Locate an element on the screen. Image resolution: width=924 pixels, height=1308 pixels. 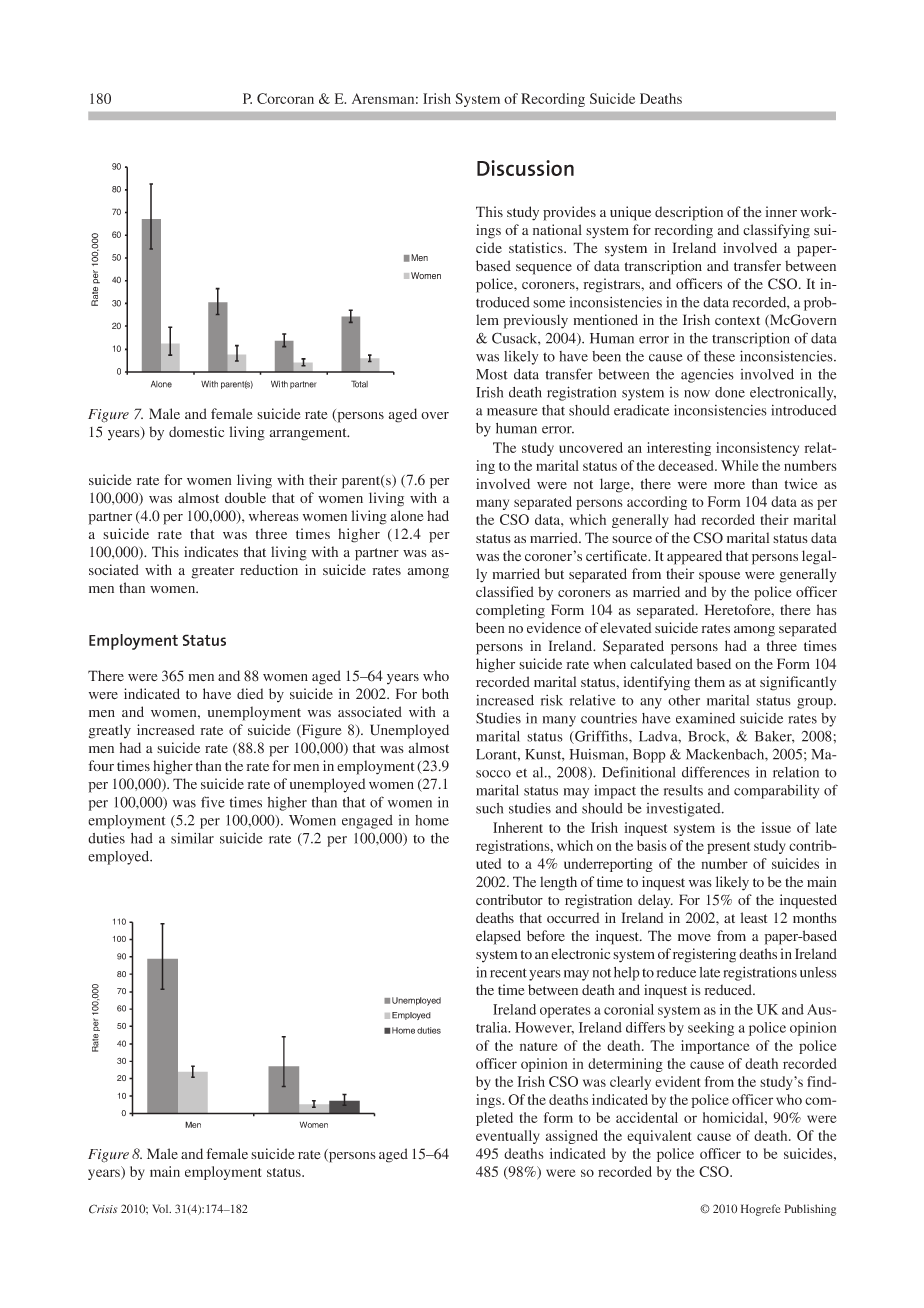
Crisis is located at coordinates (103, 1209).
